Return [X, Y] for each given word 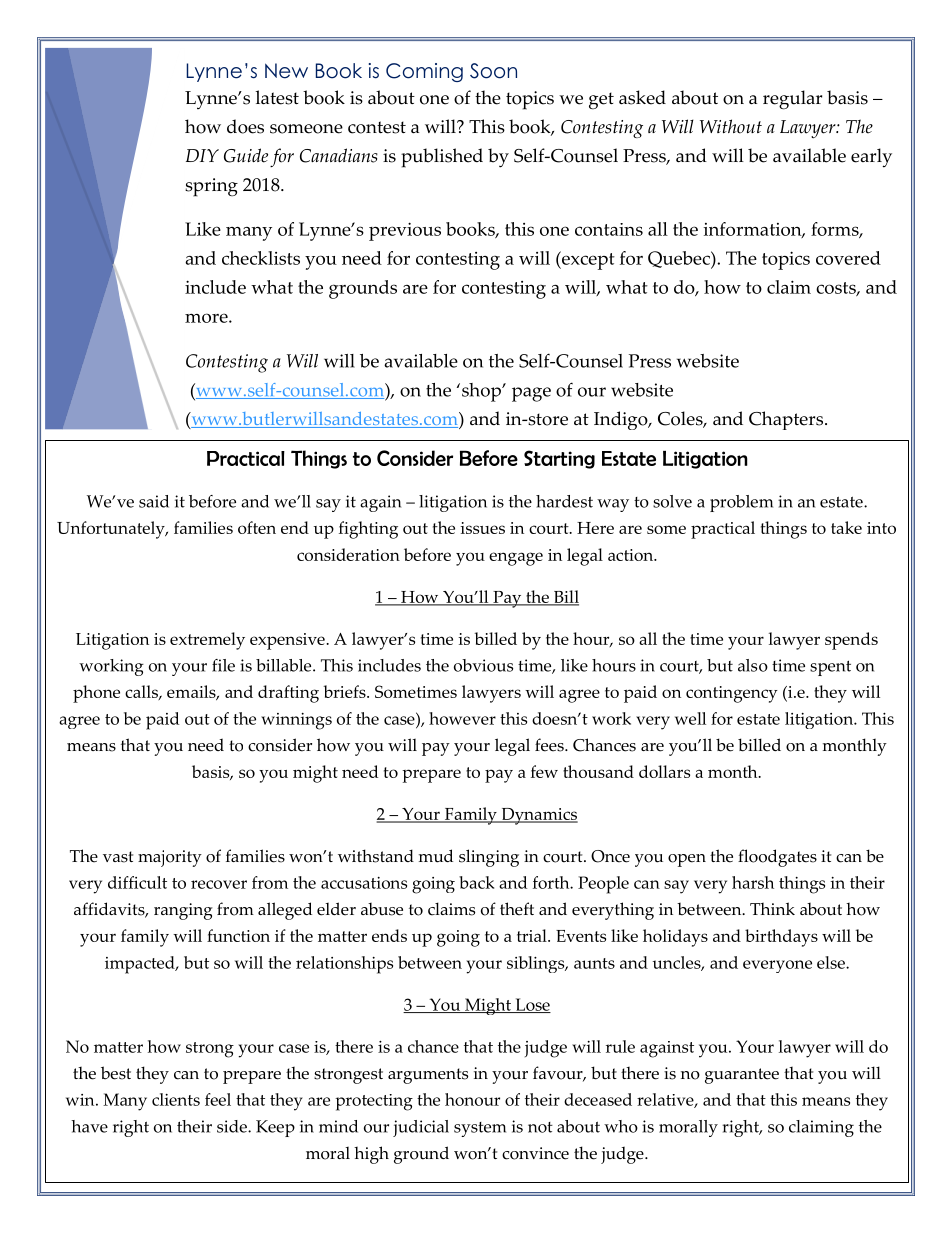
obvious [483, 665]
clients [176, 1099]
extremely [207, 641]
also [753, 665]
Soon [493, 71]
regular [792, 100]
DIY [202, 155]
